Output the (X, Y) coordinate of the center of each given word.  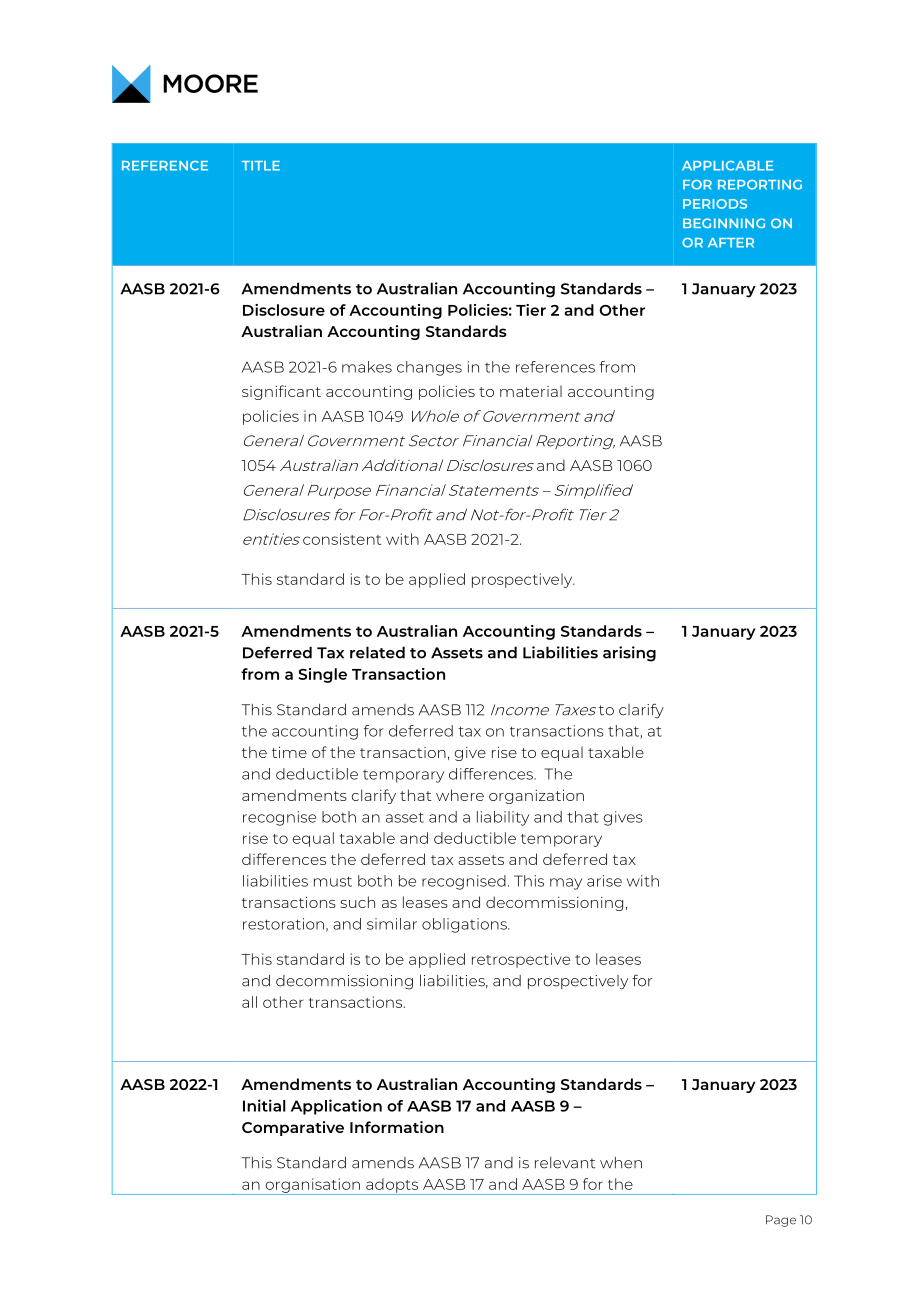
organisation (312, 1186)
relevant (565, 1163)
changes (429, 368)
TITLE (260, 166)
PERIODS (715, 204)
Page (781, 1221)
